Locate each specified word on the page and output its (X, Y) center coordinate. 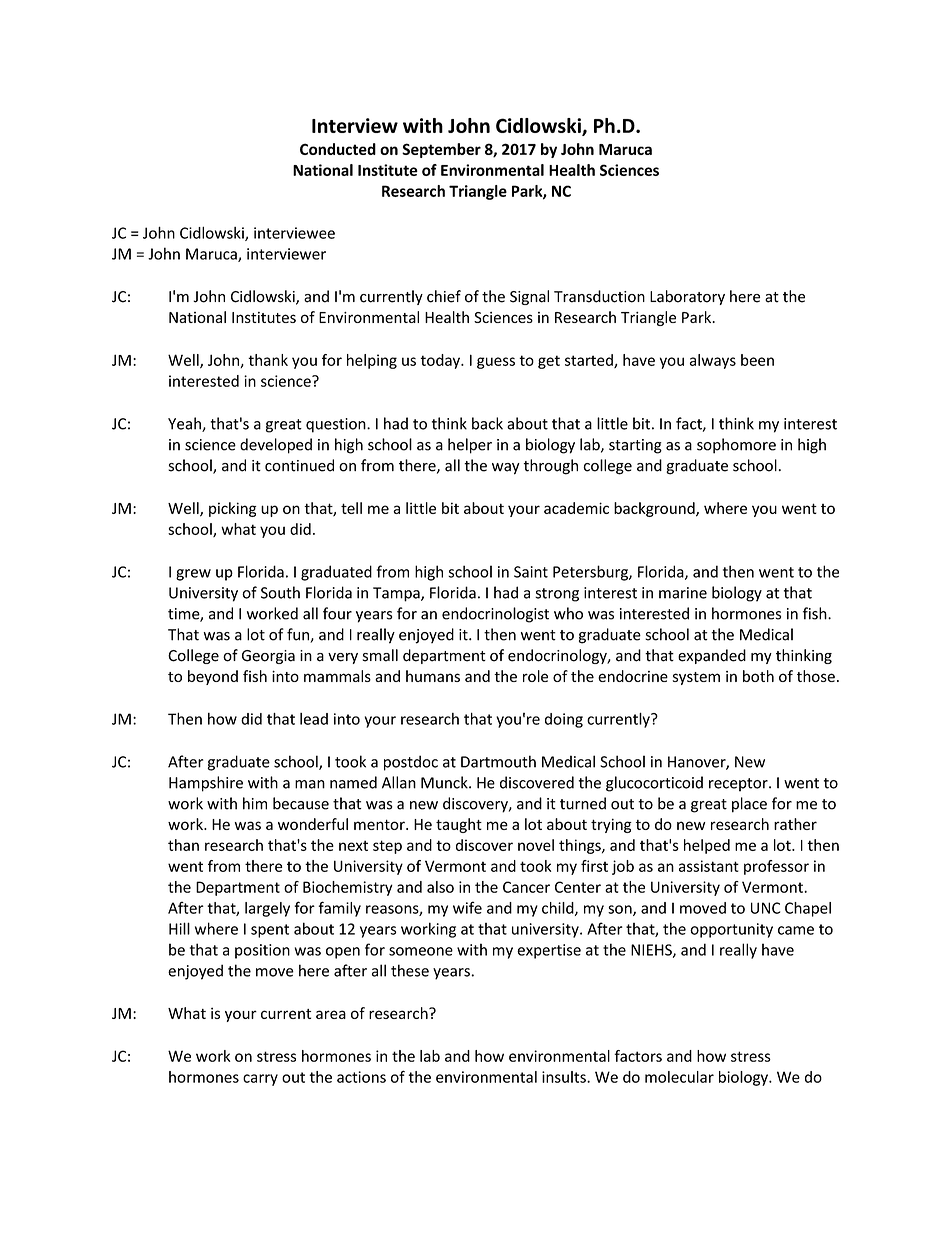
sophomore (736, 446)
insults (565, 1077)
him (255, 803)
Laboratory (687, 297)
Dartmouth (498, 761)
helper (470, 446)
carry (260, 1080)
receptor (739, 785)
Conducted (338, 149)
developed (276, 446)
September (441, 150)
